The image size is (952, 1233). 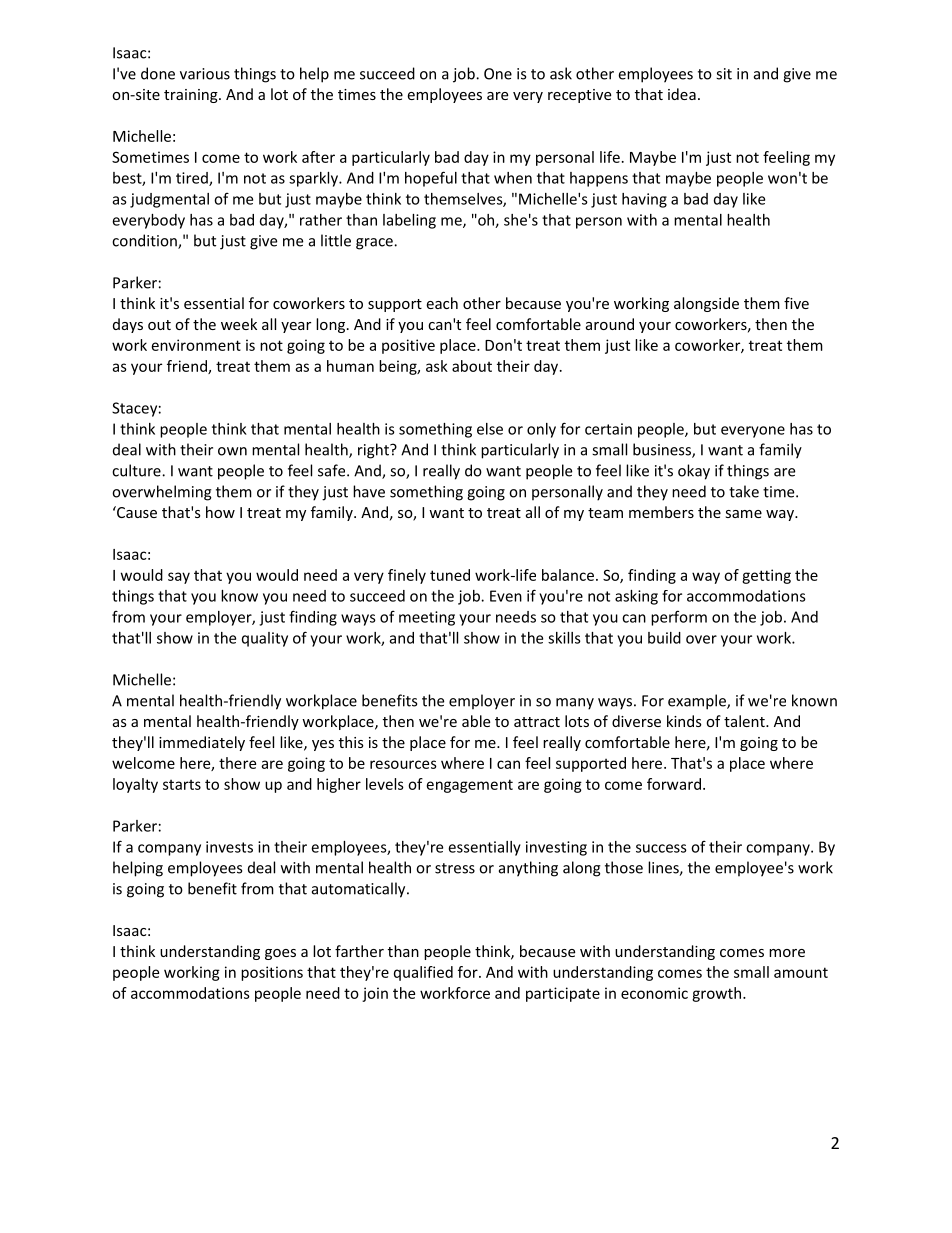 What do you see at coordinates (682, 94) in the screenshot?
I see `idea` at bounding box center [682, 94].
